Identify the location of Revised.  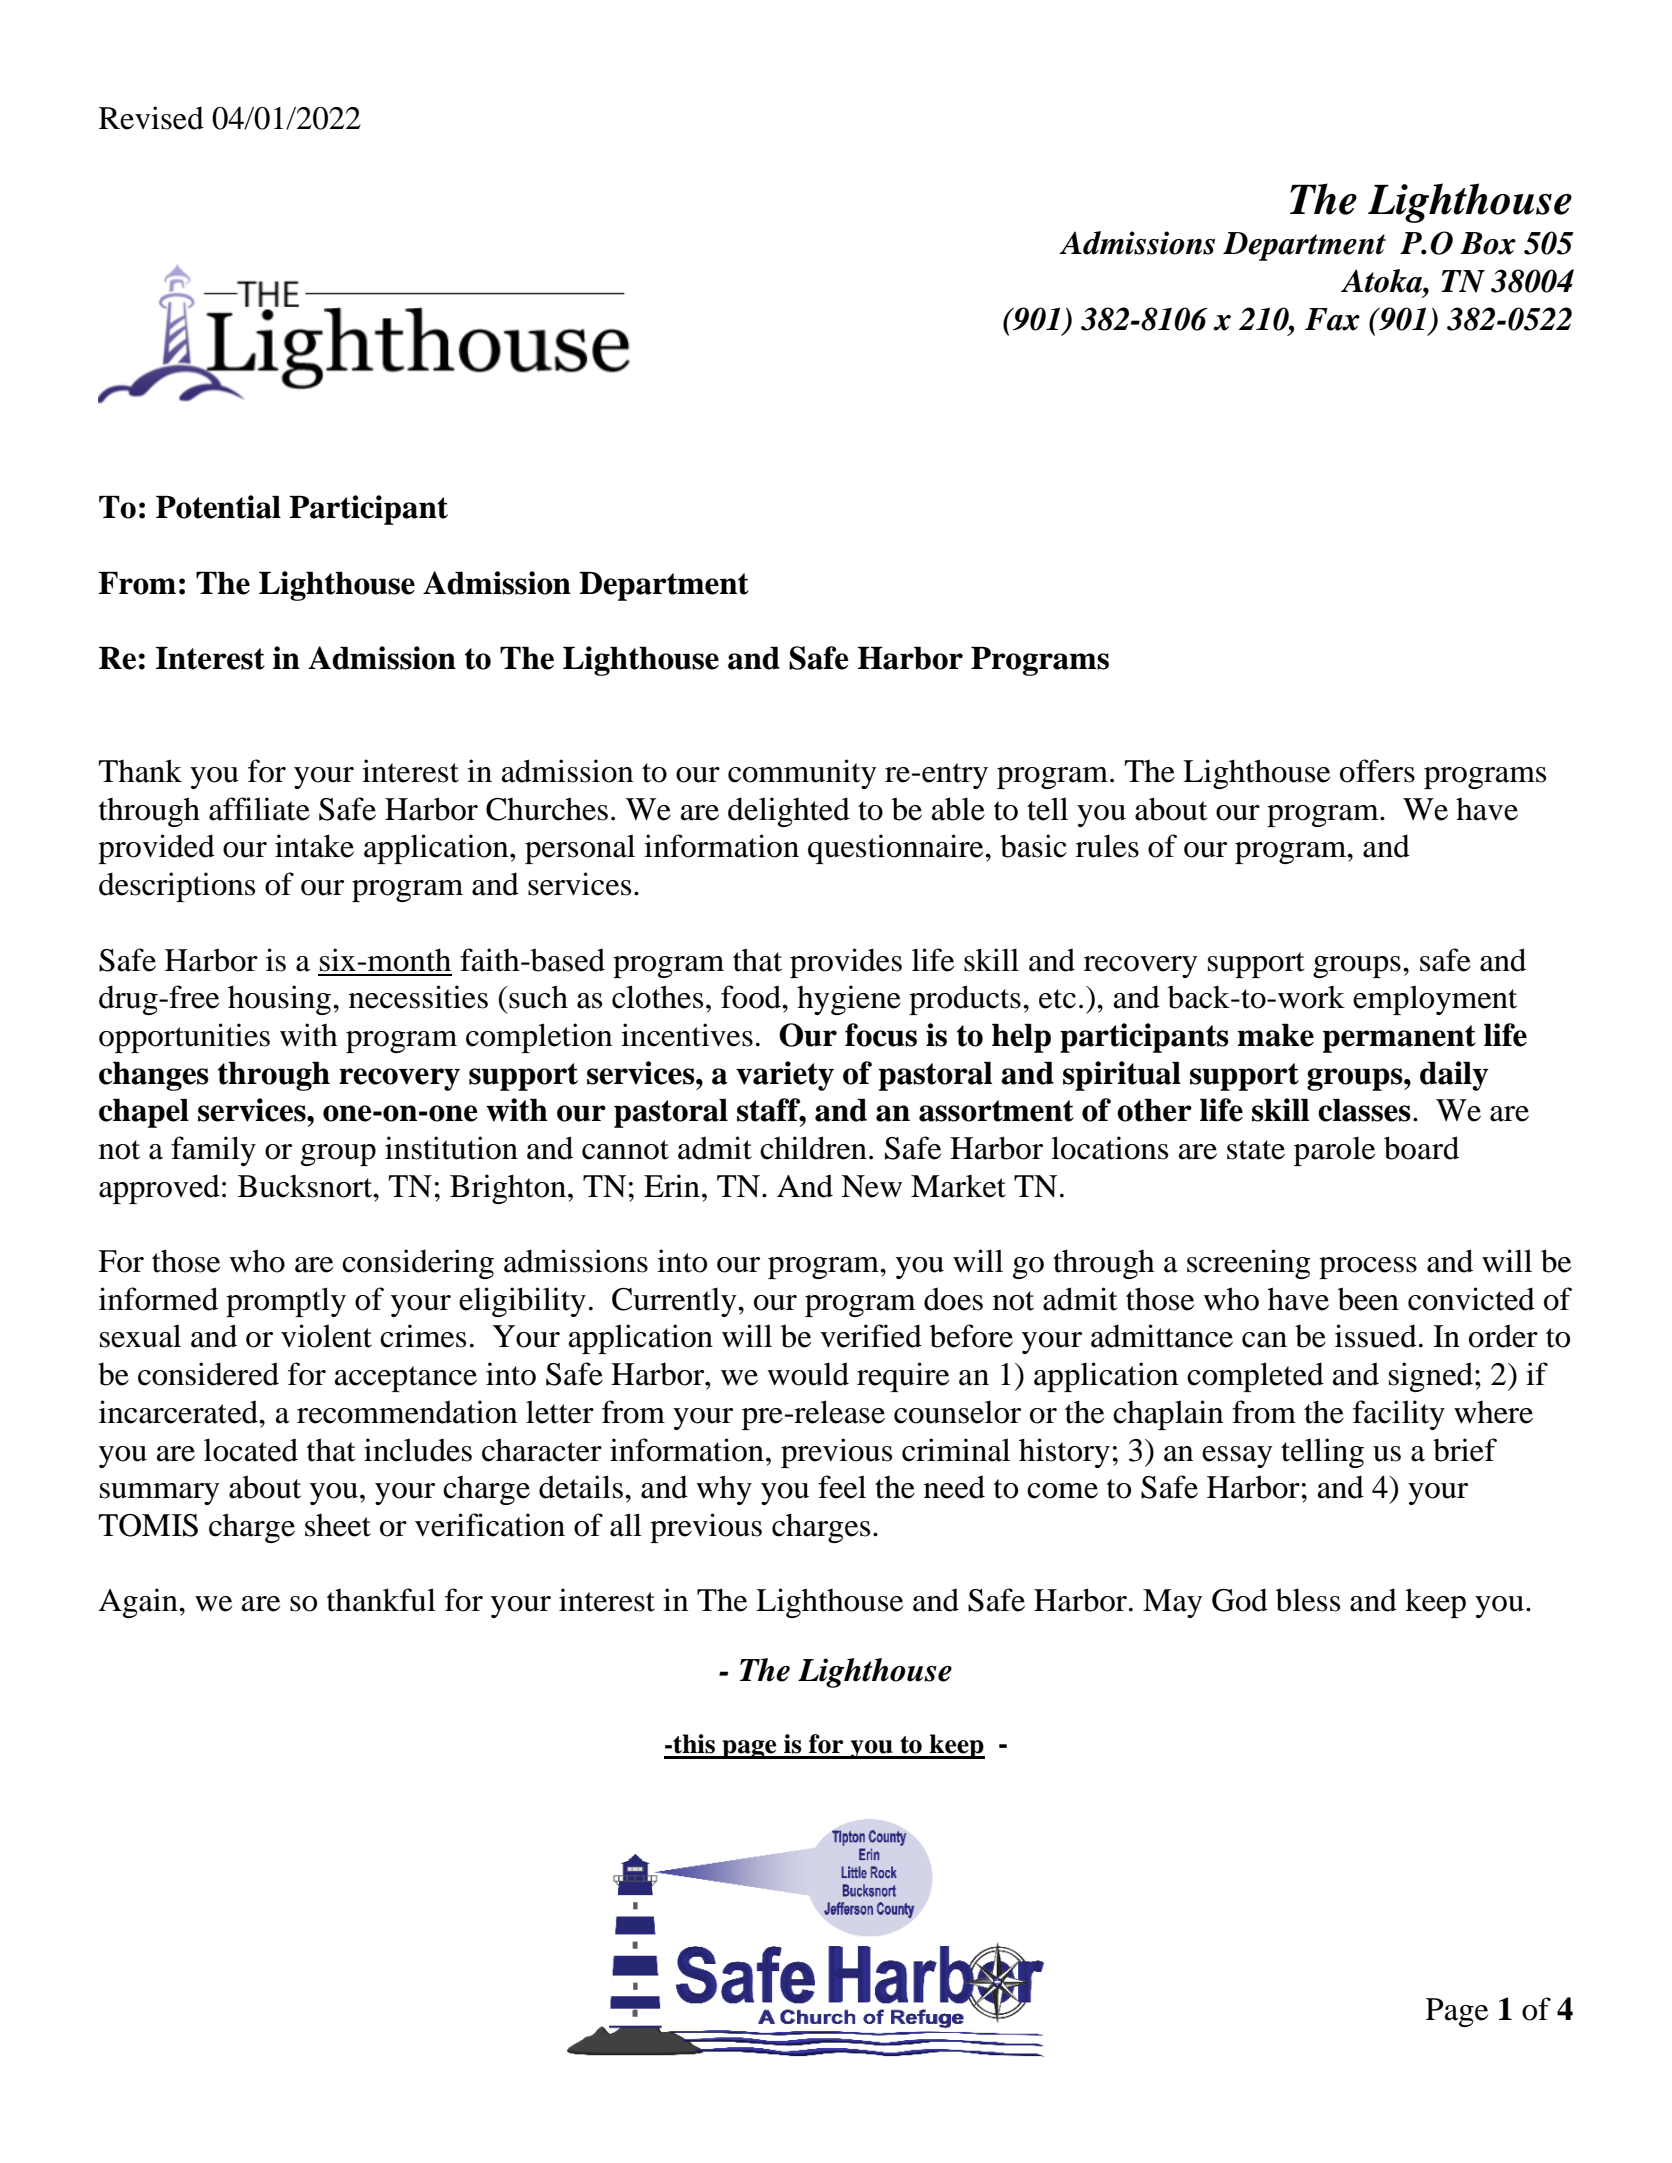
(151, 118).
